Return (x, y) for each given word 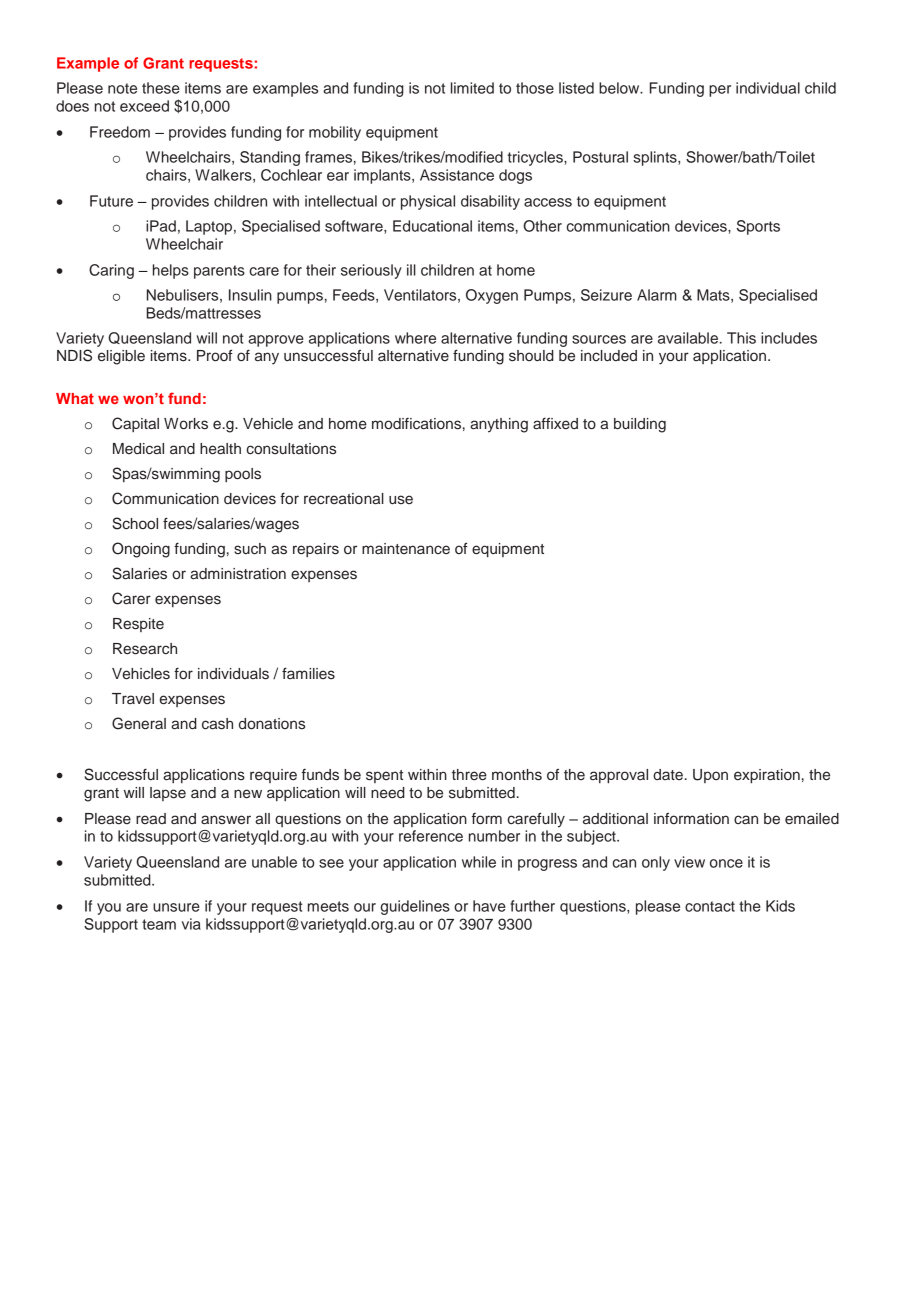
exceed (144, 106)
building (640, 425)
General (139, 723)
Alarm (657, 295)
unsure (176, 907)
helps (171, 271)
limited (472, 88)
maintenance (406, 548)
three (469, 774)
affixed (555, 423)
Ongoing (141, 550)
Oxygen (492, 296)
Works (186, 424)
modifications (416, 424)
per (720, 91)
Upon (710, 776)
